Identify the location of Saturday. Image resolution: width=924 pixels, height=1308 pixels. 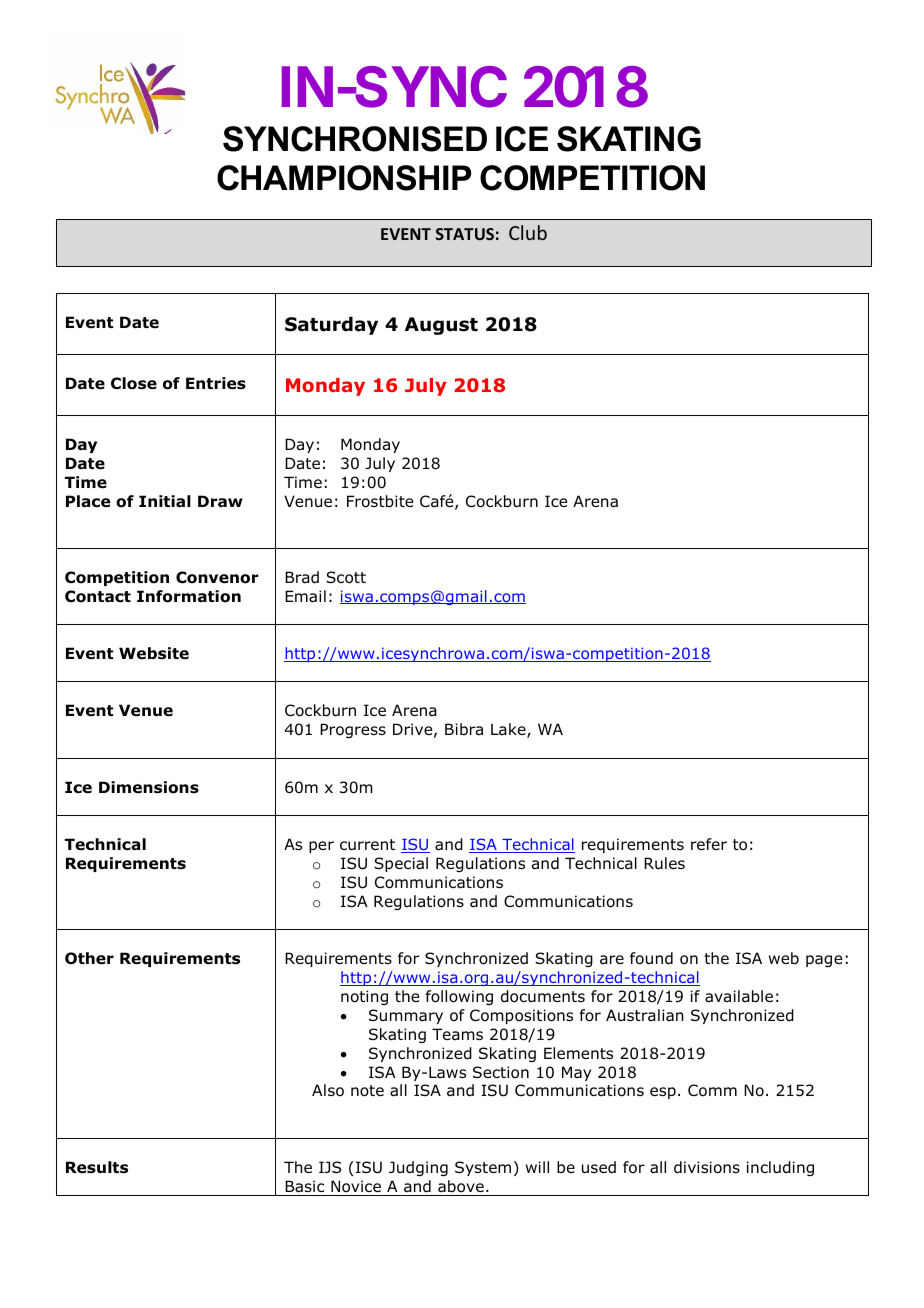
(331, 326).
